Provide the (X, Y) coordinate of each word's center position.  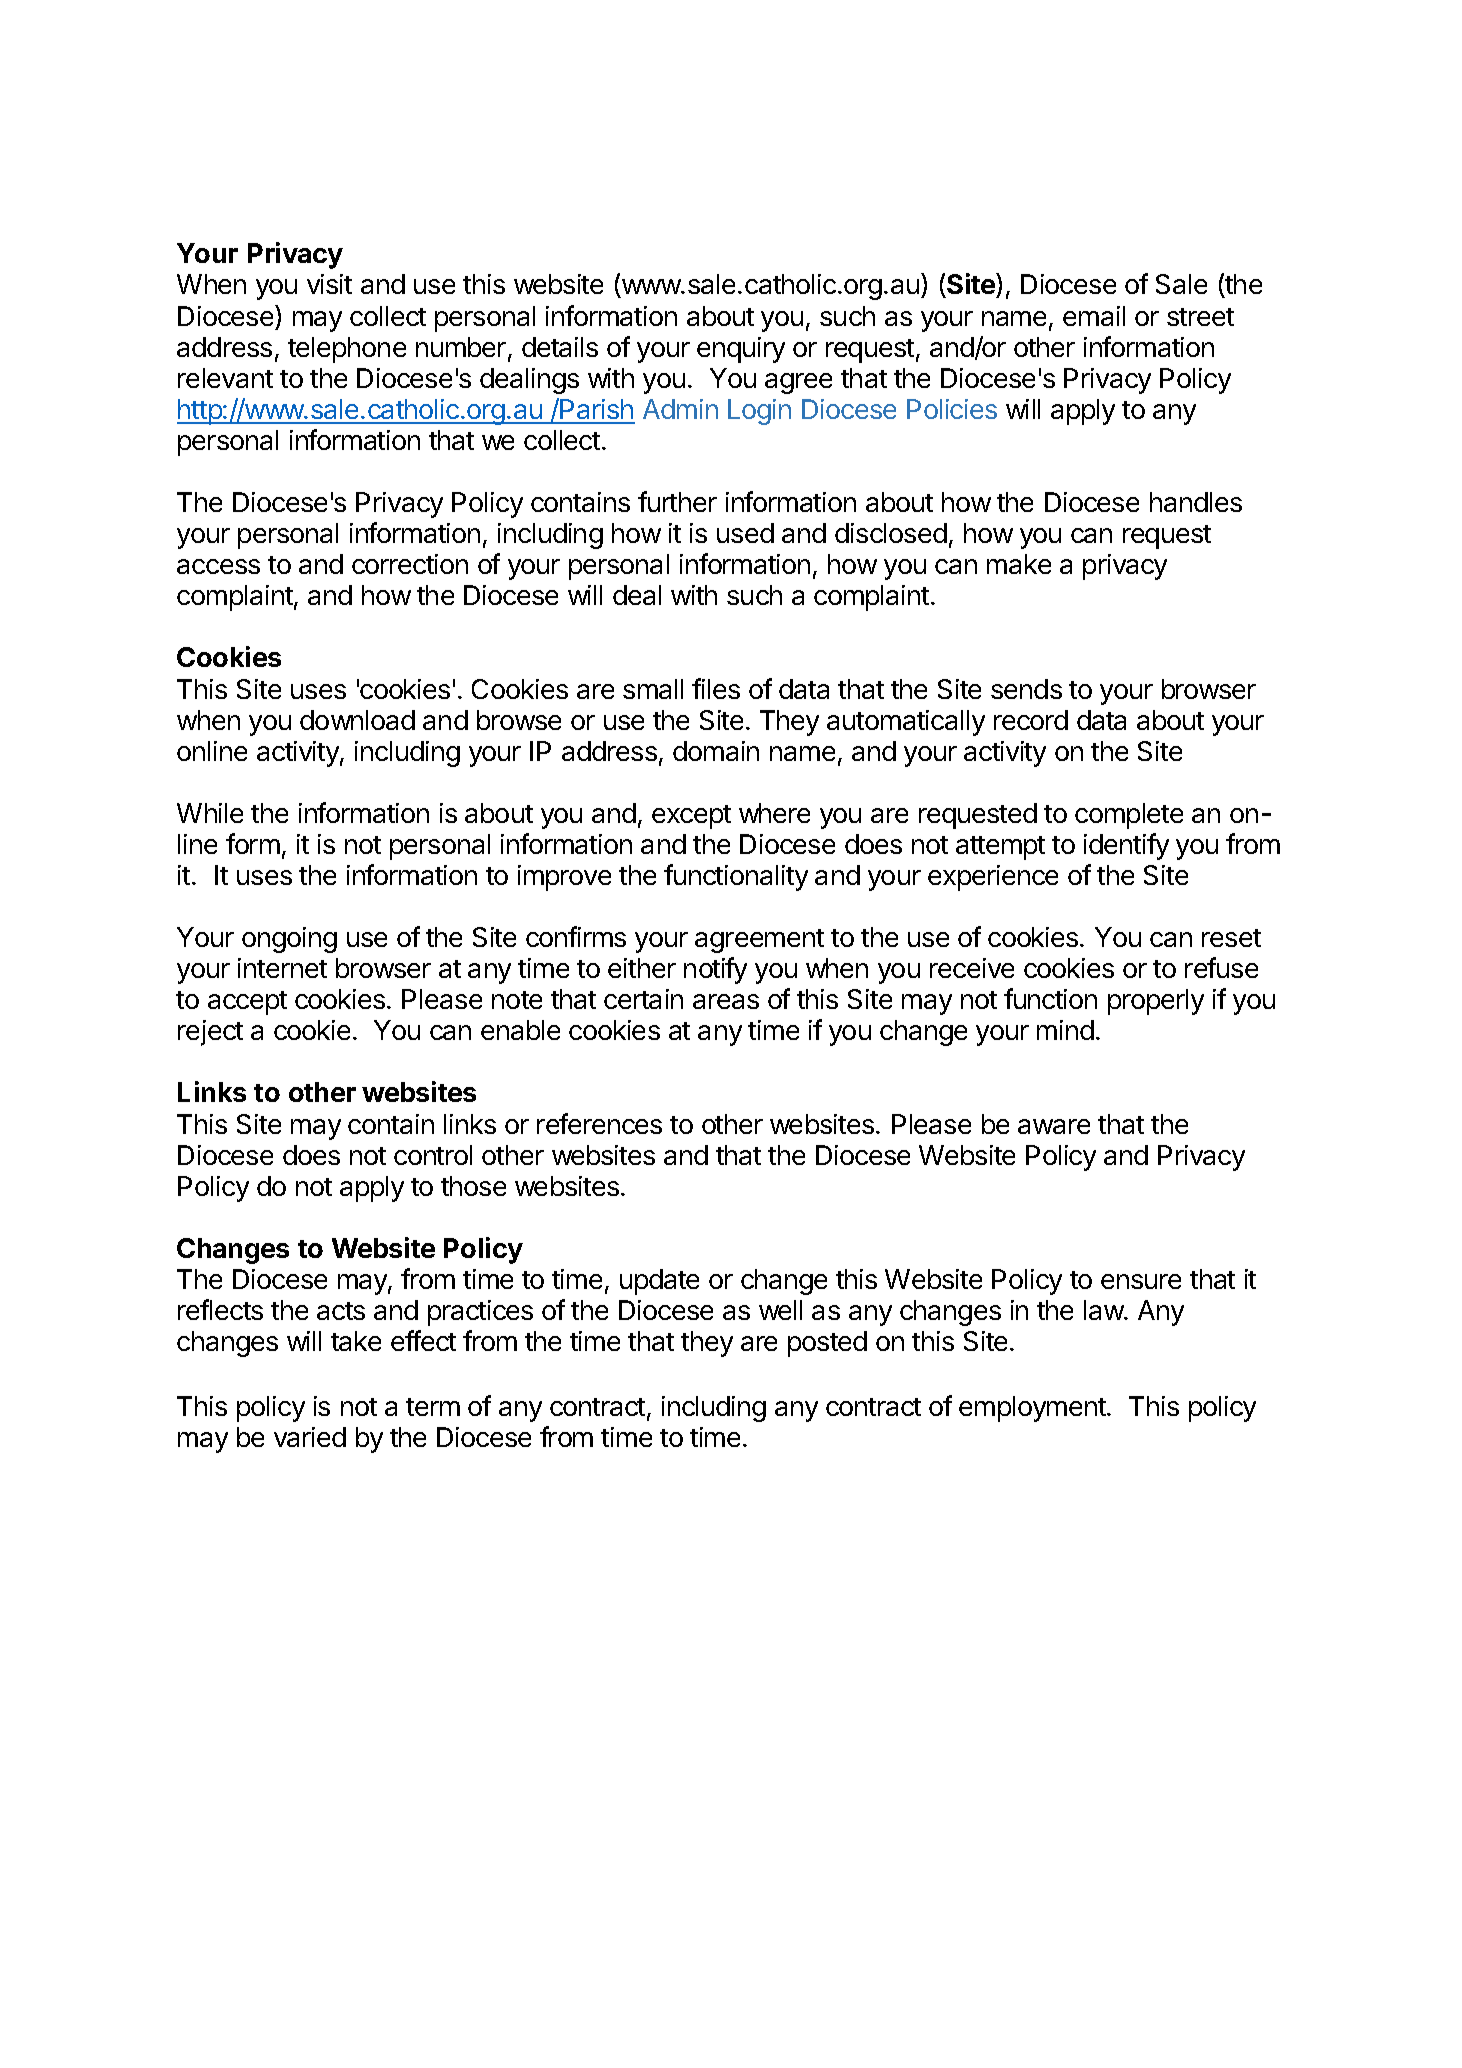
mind (1065, 1030)
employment (1033, 1409)
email (1094, 316)
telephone (347, 350)
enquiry (741, 350)
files (716, 688)
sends (1026, 689)
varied (310, 1437)
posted (827, 1344)
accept (247, 1003)
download (357, 720)
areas (726, 1001)
